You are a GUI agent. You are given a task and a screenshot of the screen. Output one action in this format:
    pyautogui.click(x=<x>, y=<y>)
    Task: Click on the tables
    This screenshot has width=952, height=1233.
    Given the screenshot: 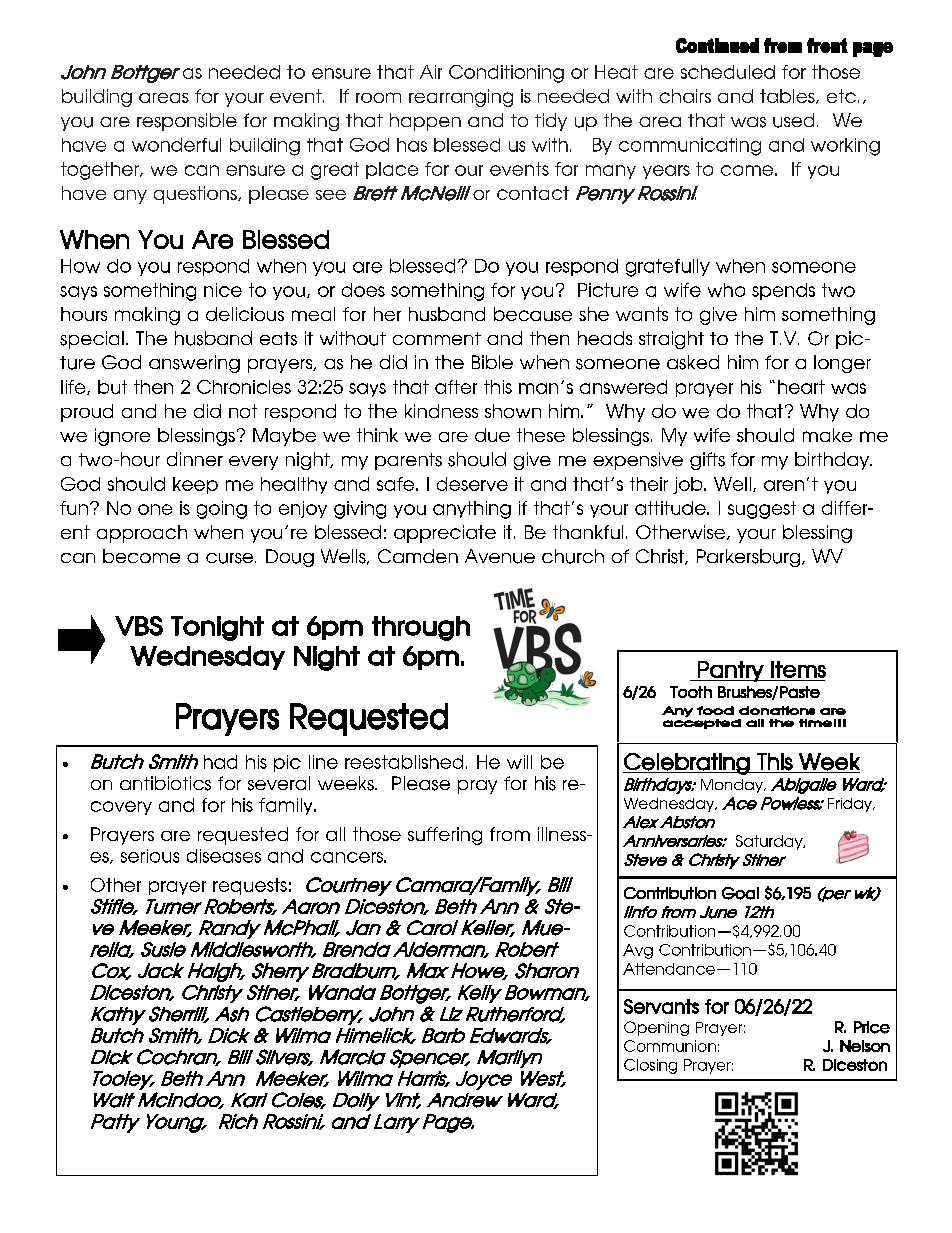 What is the action you would take?
    pyautogui.click(x=788, y=96)
